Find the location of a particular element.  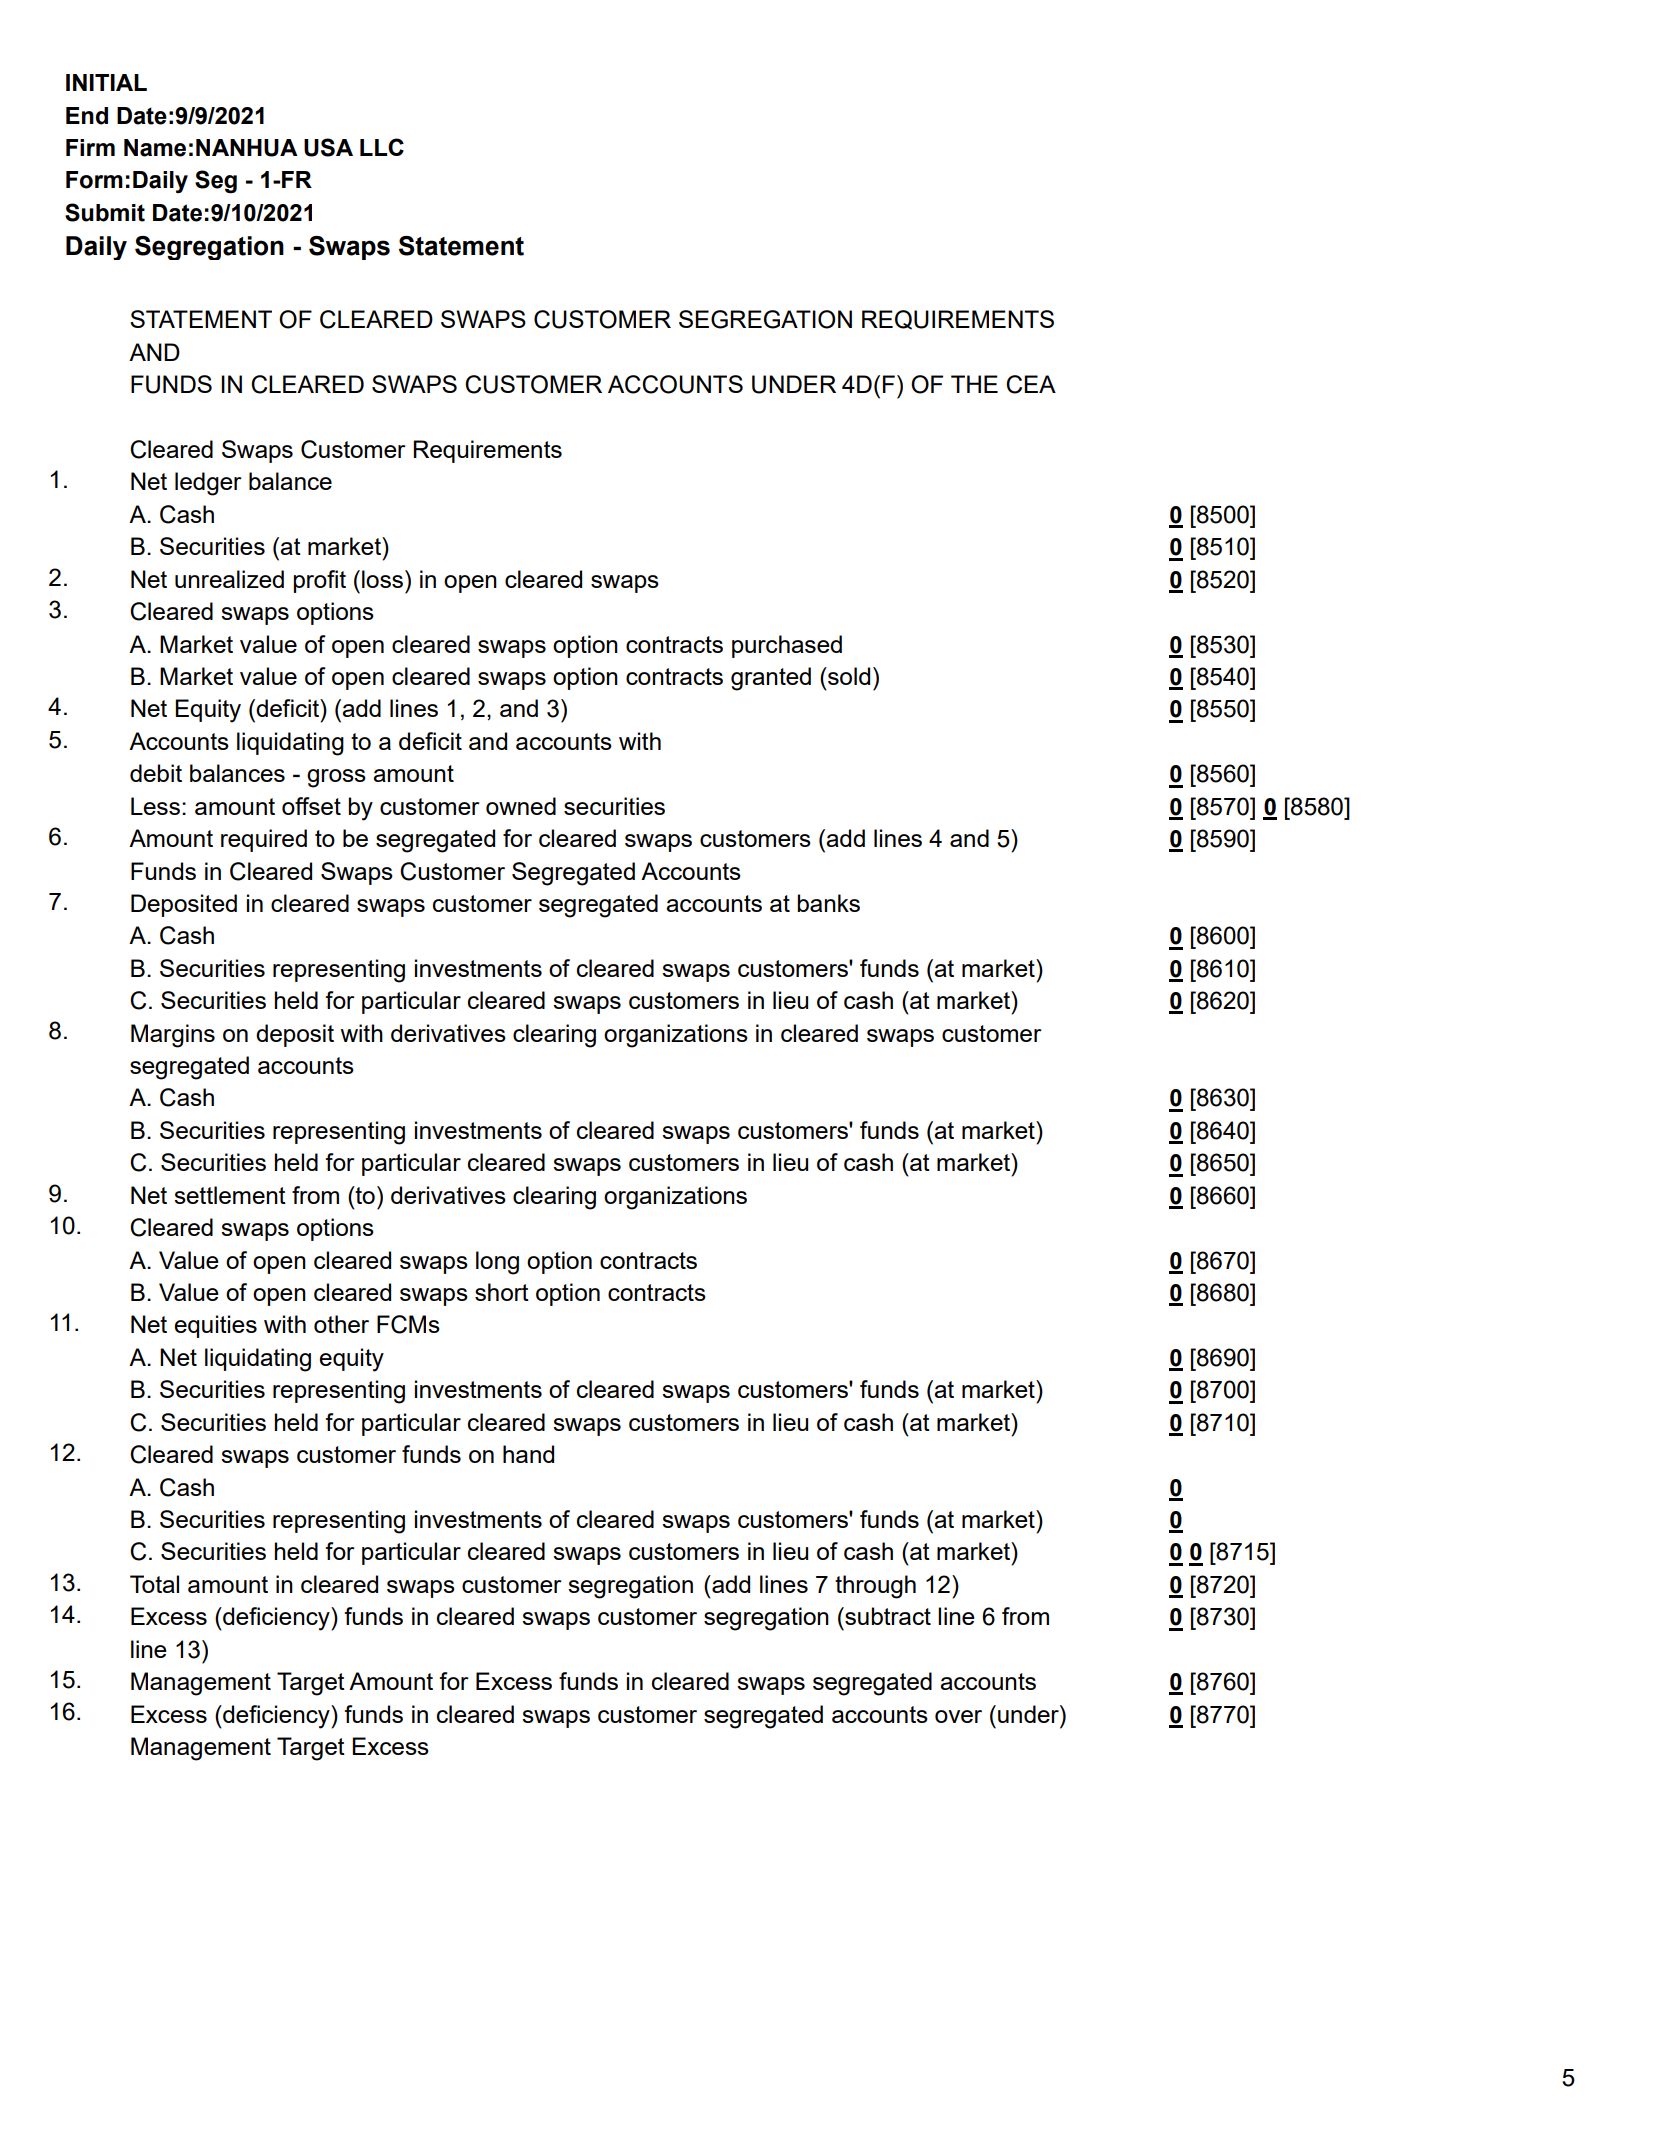

Total is located at coordinates (154, 1584).
